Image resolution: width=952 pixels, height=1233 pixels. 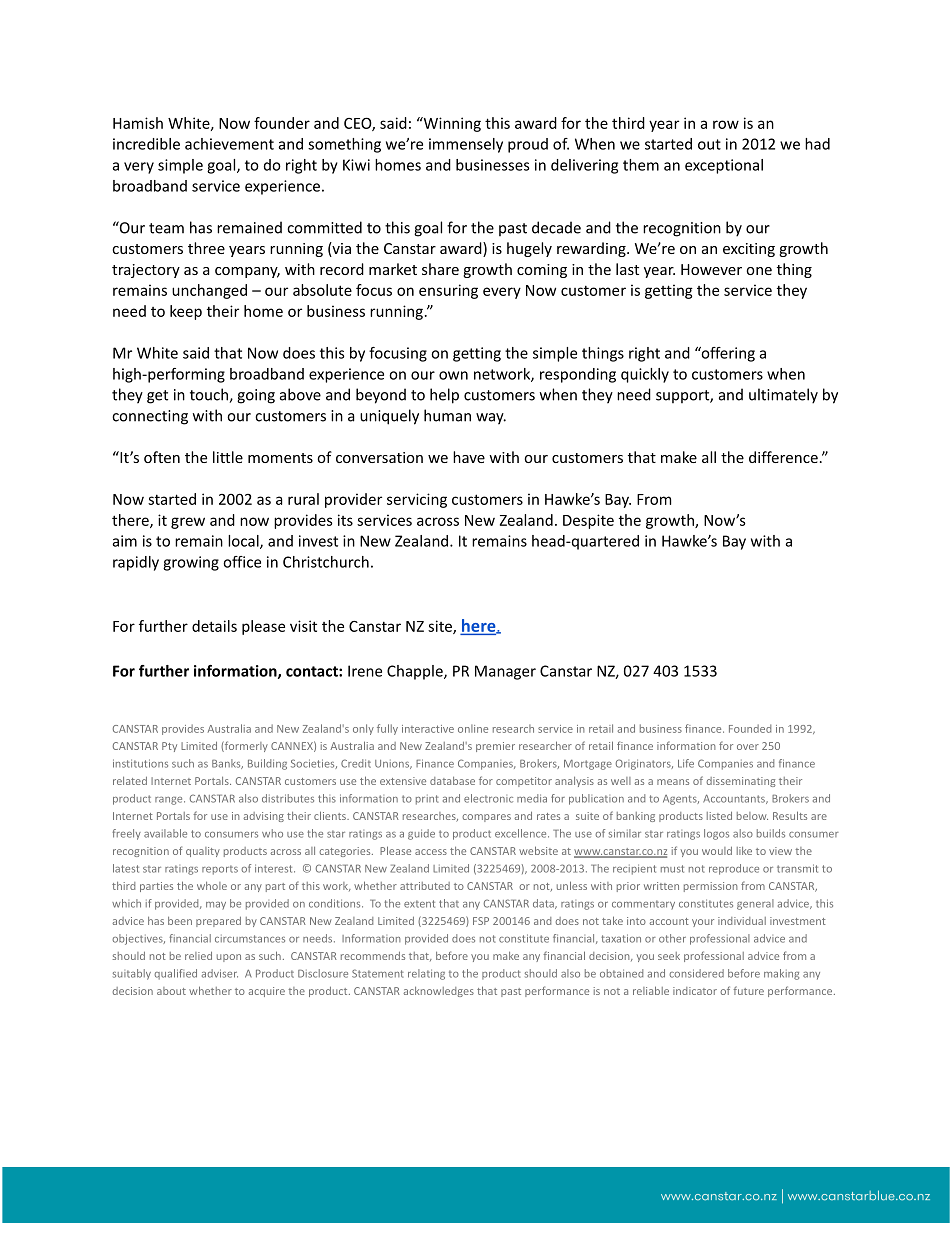 What do you see at coordinates (488, 798) in the screenshot?
I see `electronic` at bounding box center [488, 798].
